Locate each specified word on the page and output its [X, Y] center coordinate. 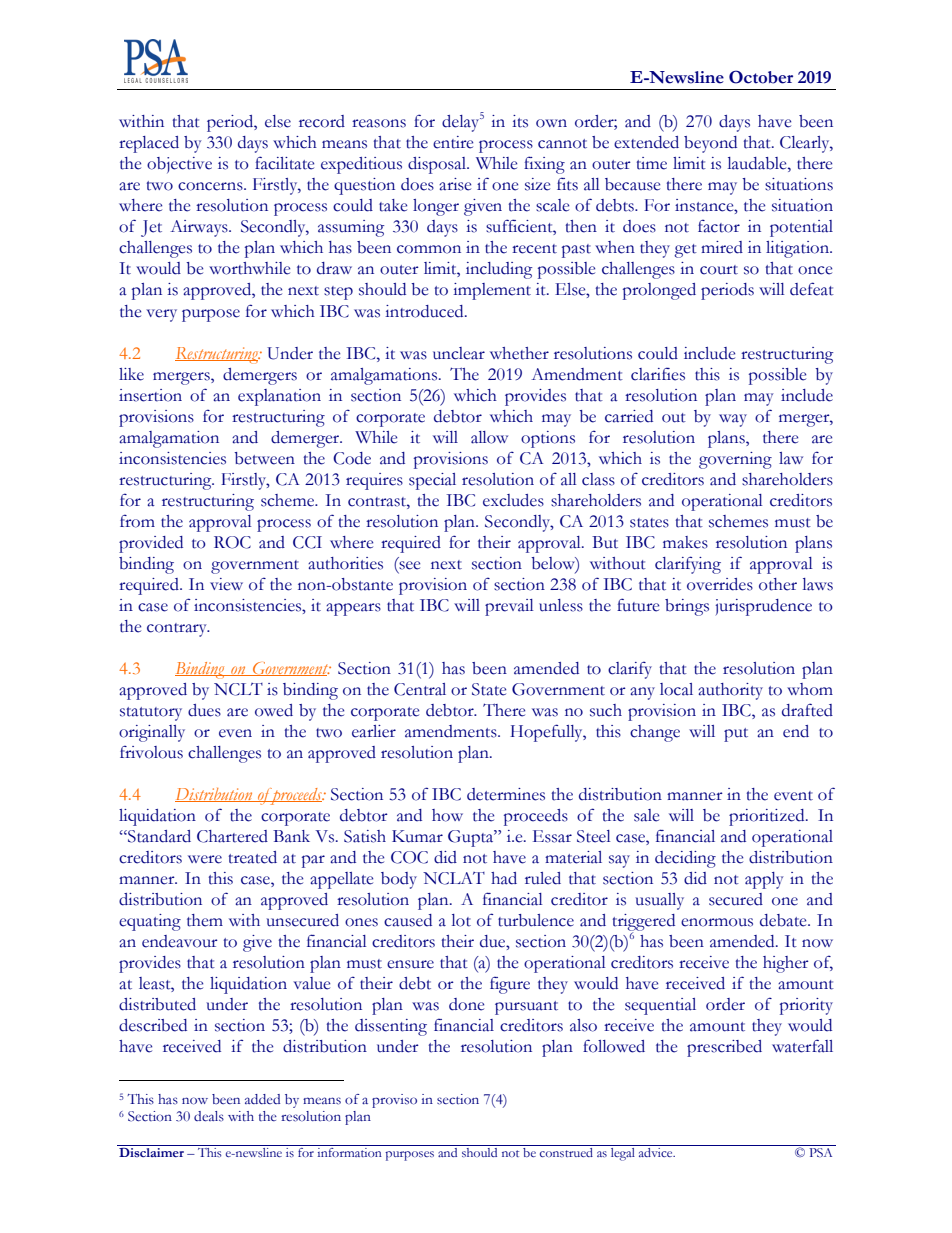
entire [453, 142]
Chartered [232, 836]
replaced [149, 144]
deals [209, 1116]
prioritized [768, 817]
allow [489, 437]
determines [506, 794]
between [264, 458]
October [761, 77]
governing [735, 460]
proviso [394, 1101]
